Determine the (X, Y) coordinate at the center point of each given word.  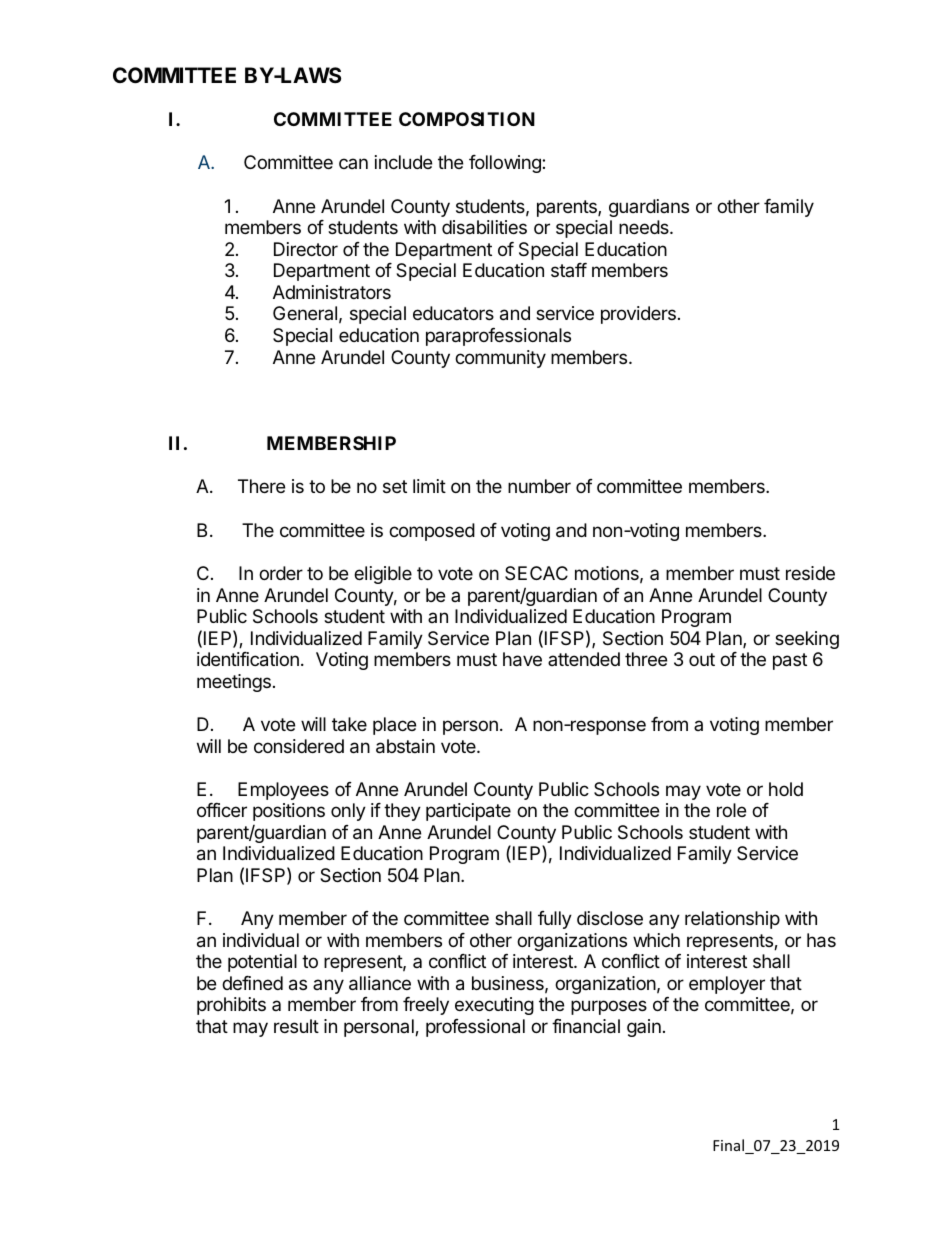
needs (645, 227)
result (296, 1026)
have (522, 659)
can (353, 163)
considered (299, 746)
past (790, 661)
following (506, 164)
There (261, 486)
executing (494, 1006)
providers (638, 315)
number (539, 486)
